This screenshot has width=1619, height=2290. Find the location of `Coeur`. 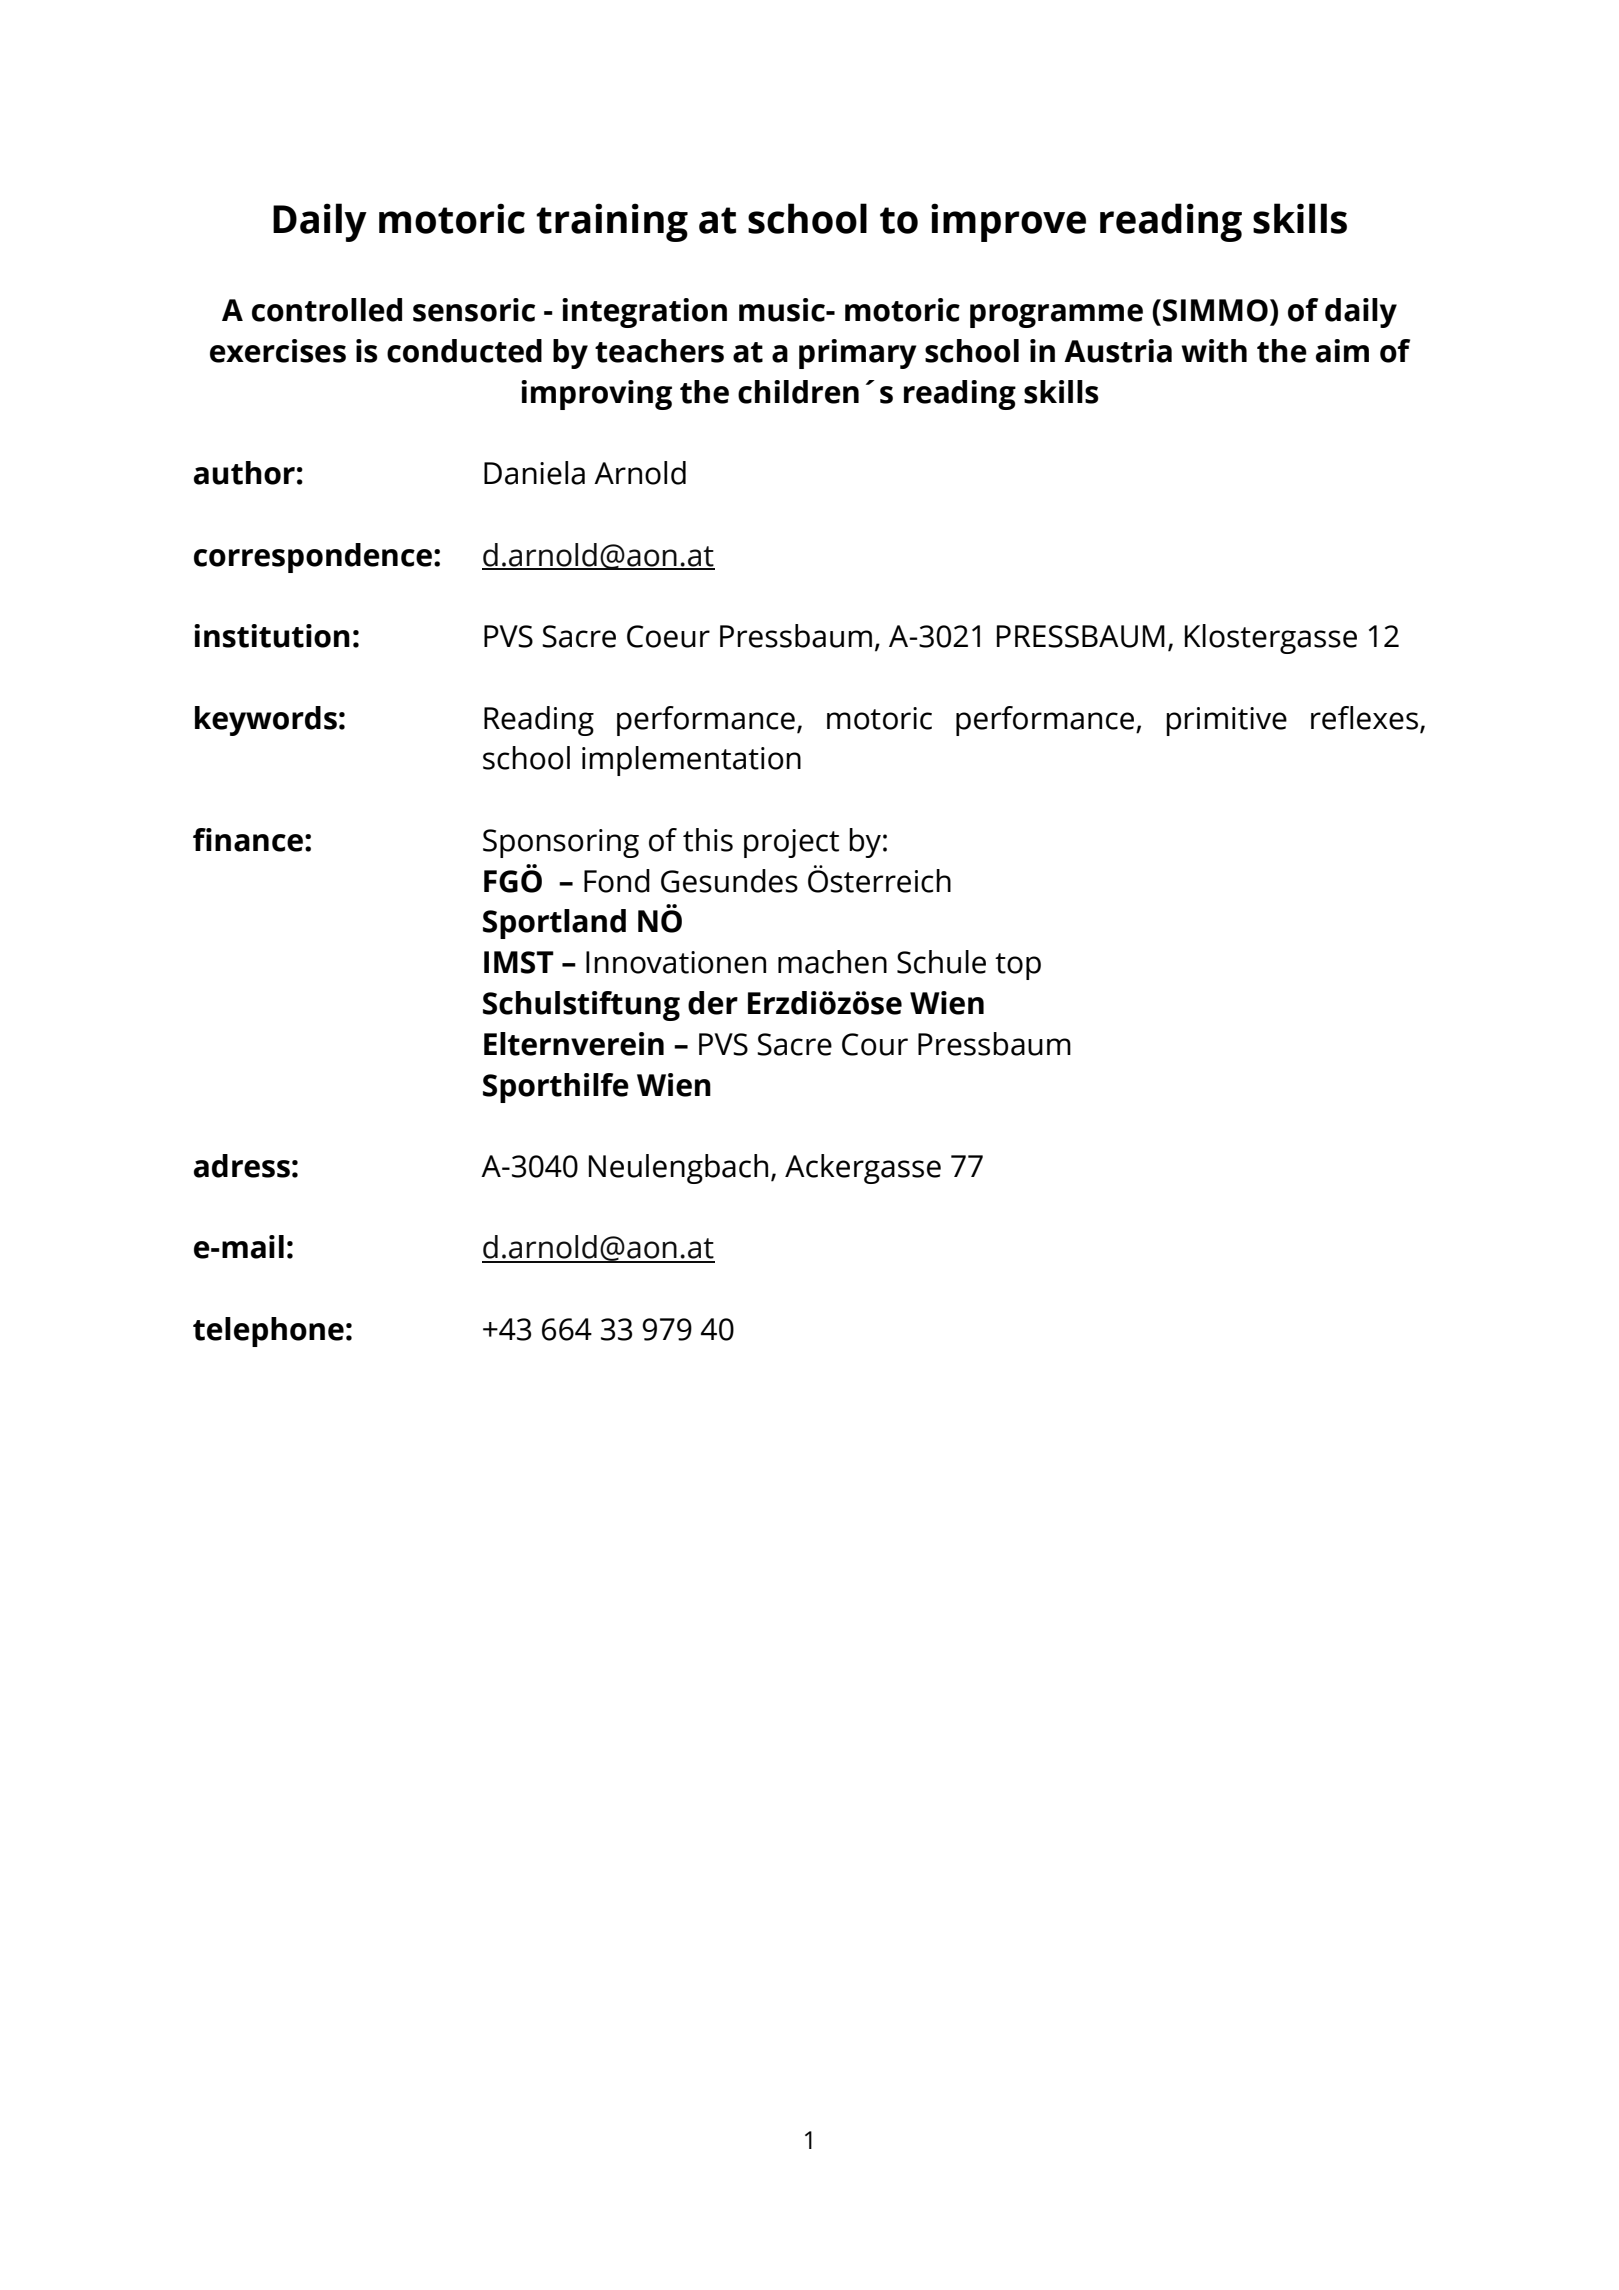

Coeur is located at coordinates (668, 636).
